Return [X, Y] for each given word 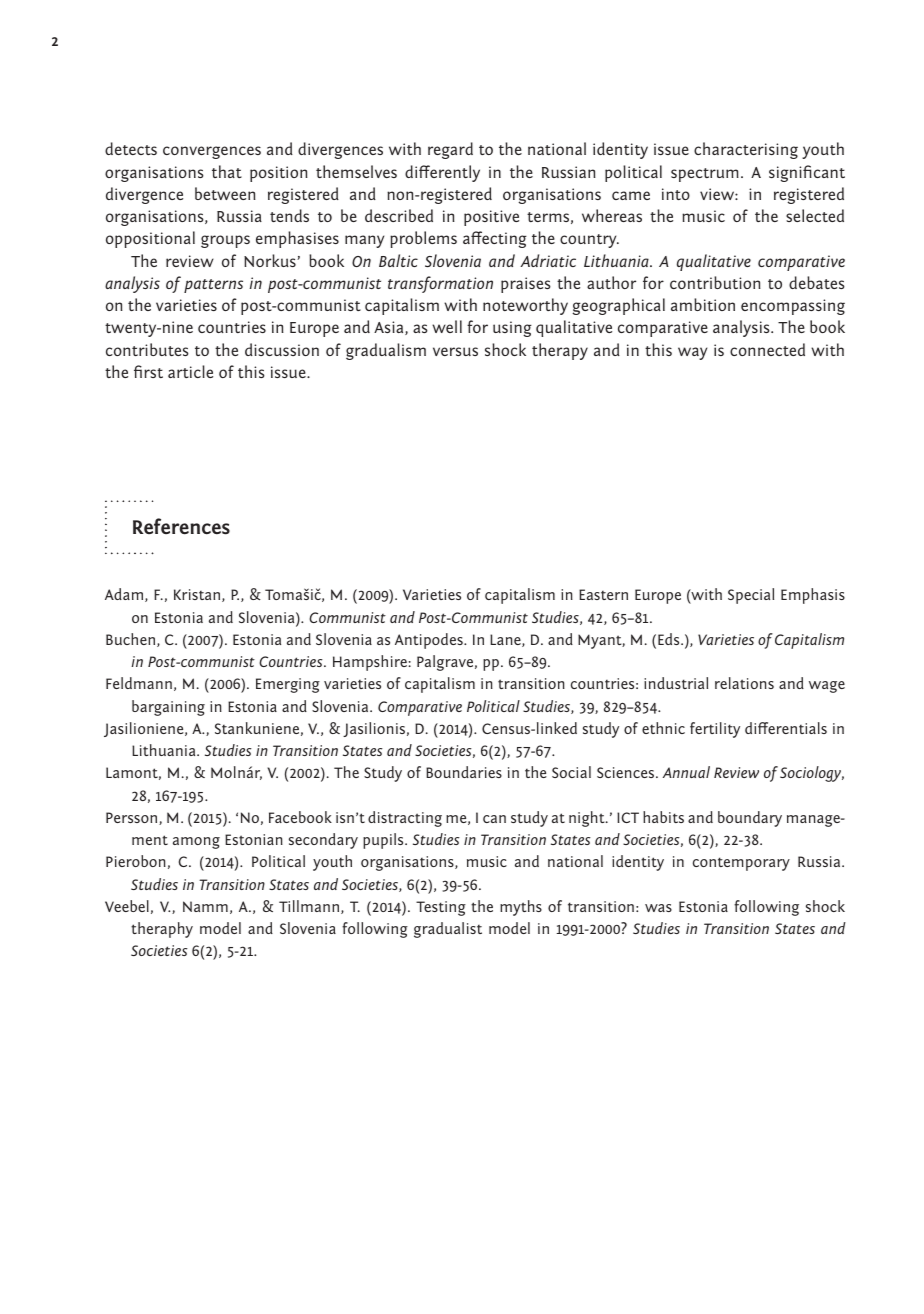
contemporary [741, 864]
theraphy [162, 930]
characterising [746, 150]
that [227, 171]
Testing [441, 908]
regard [450, 150]
